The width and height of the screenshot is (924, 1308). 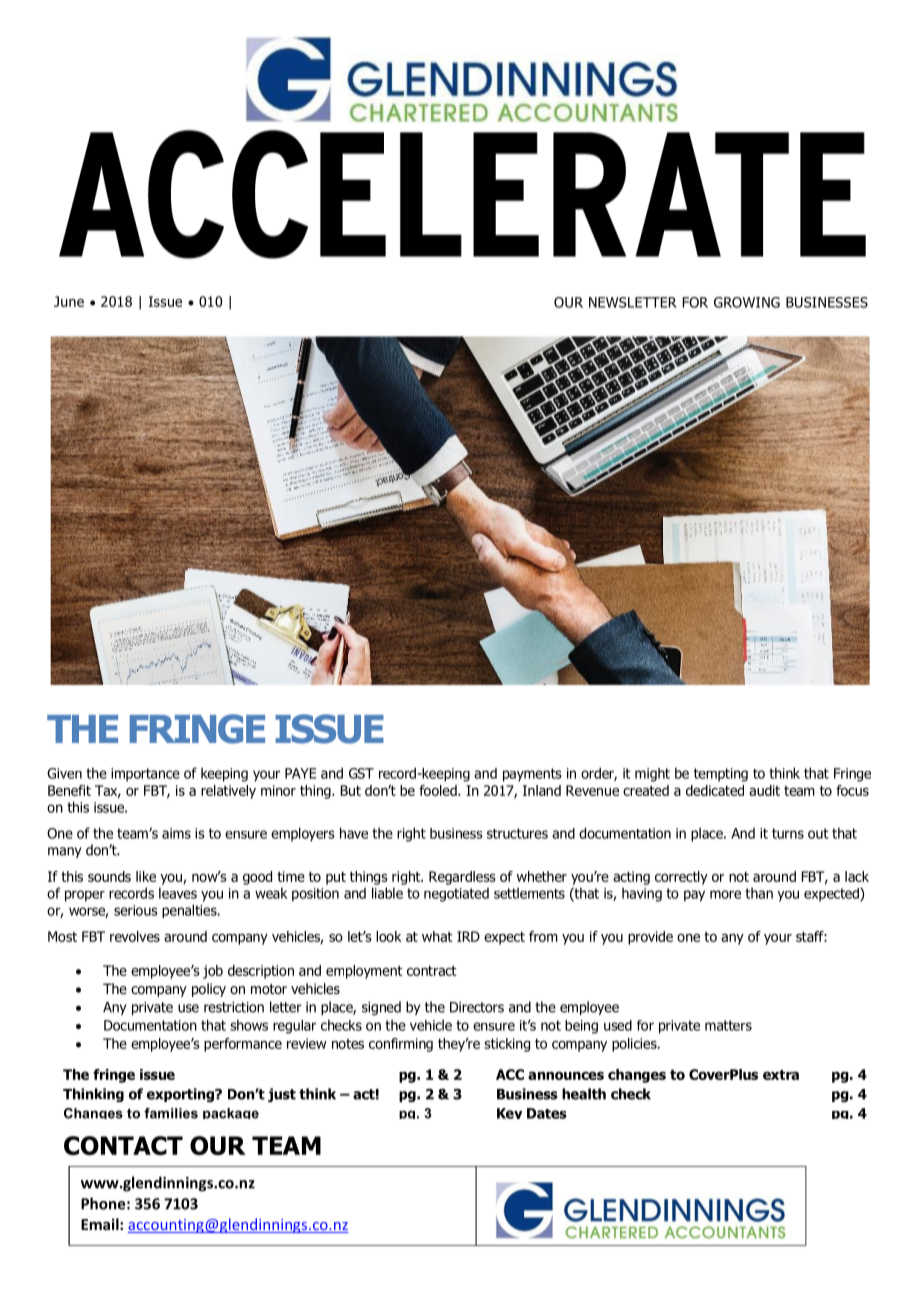 What do you see at coordinates (747, 302) in the screenshot?
I see `GROWING` at bounding box center [747, 302].
